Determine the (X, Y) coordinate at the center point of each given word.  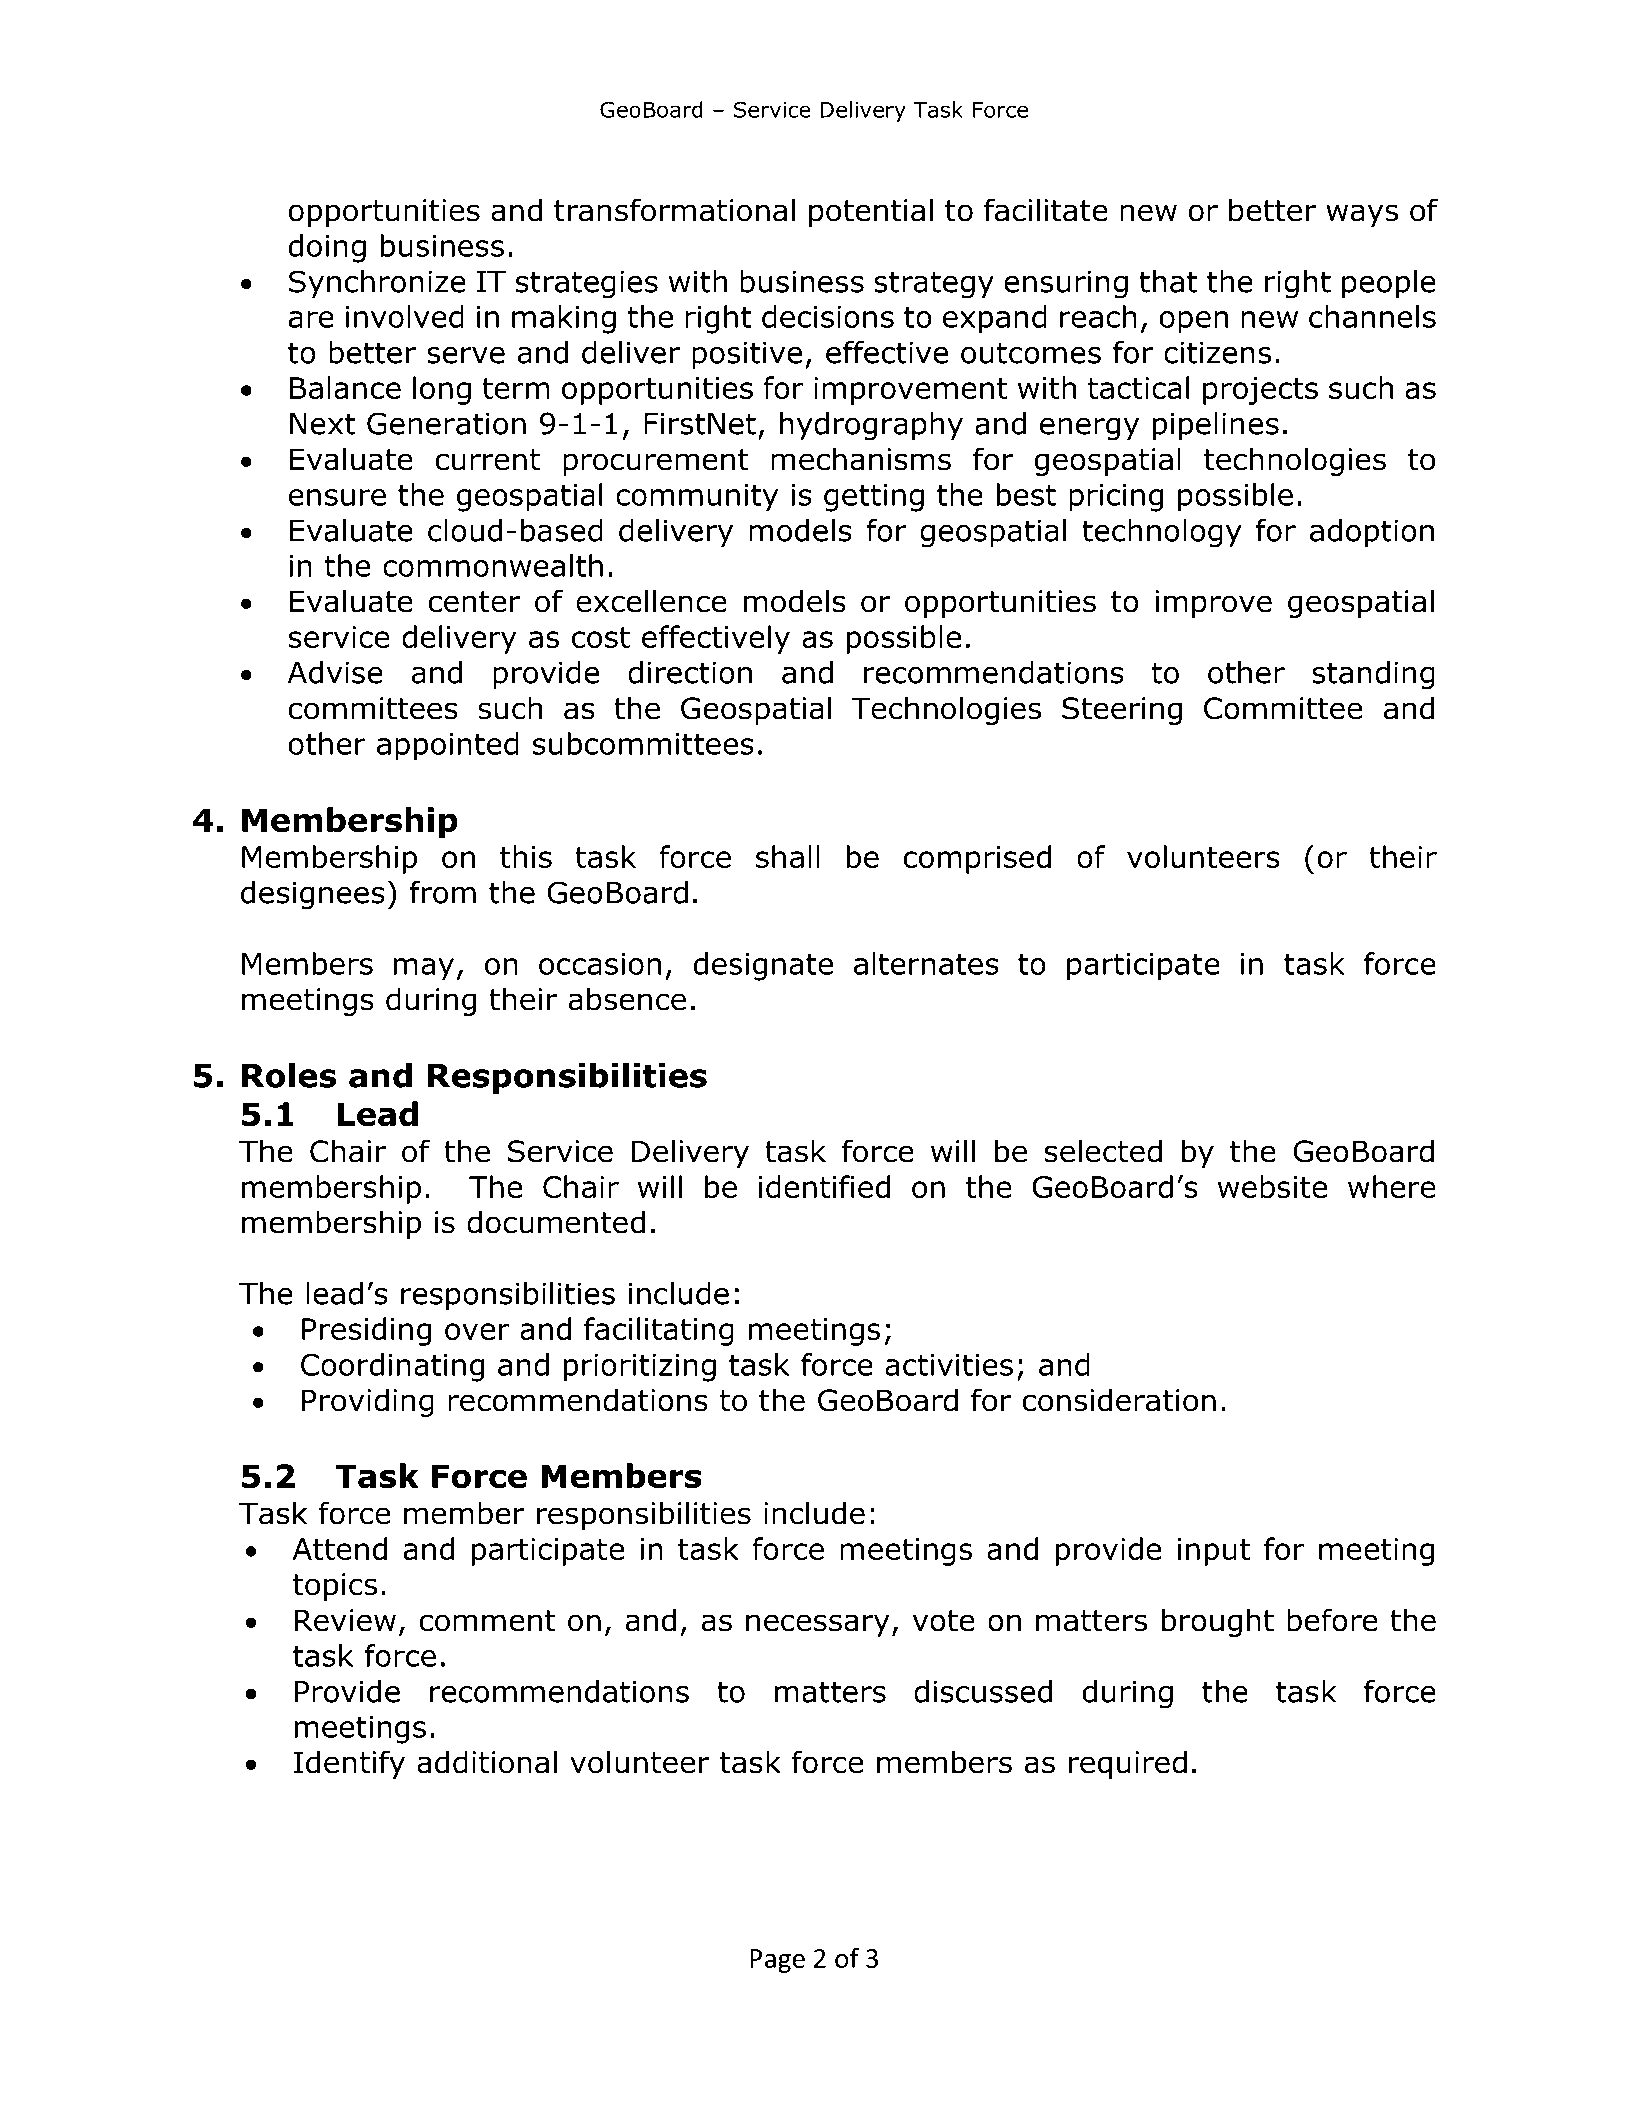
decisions (828, 316)
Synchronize (377, 284)
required (1128, 1764)
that (1168, 281)
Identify (349, 1764)
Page (777, 1961)
